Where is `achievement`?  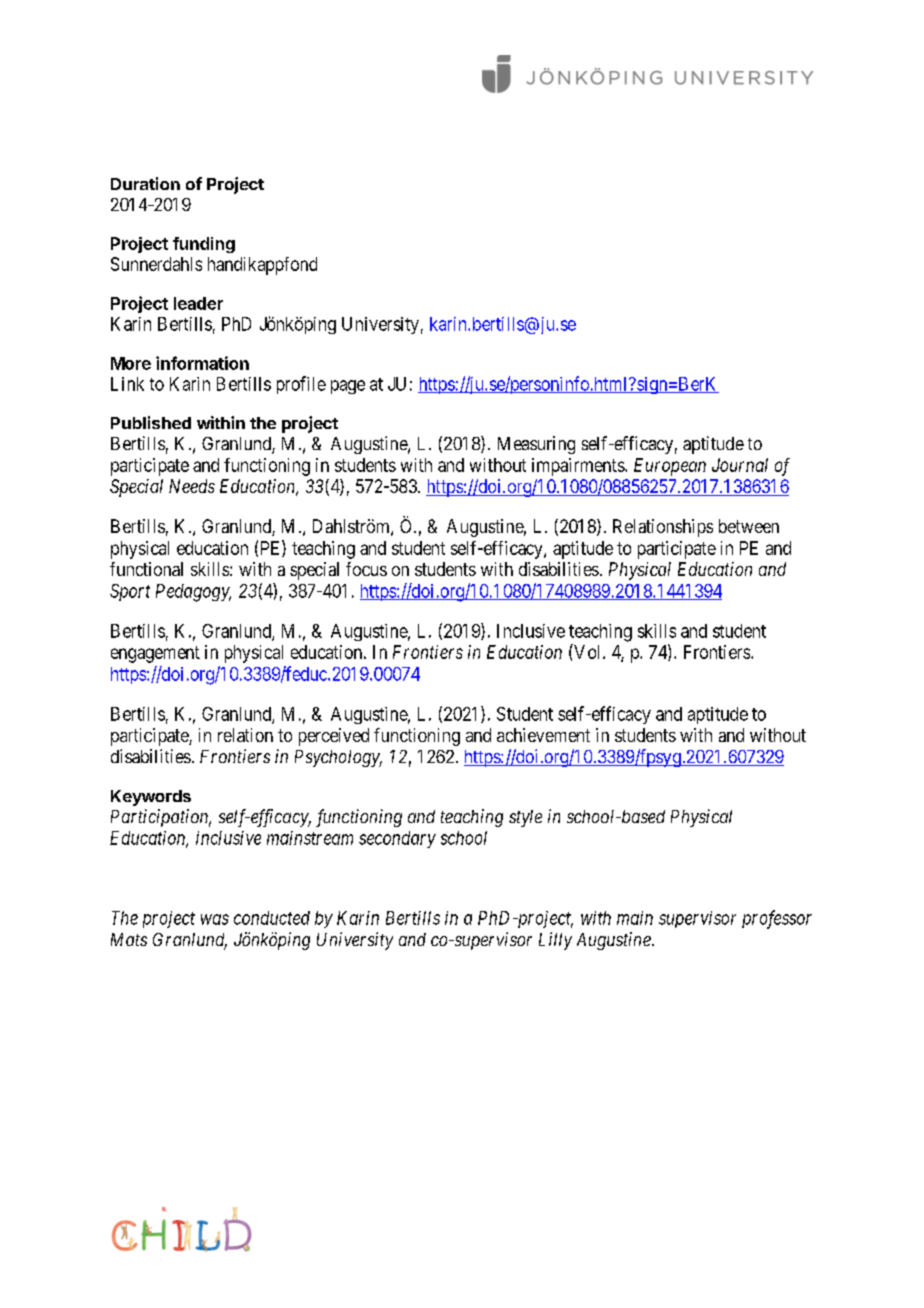 achievement is located at coordinates (543, 735).
